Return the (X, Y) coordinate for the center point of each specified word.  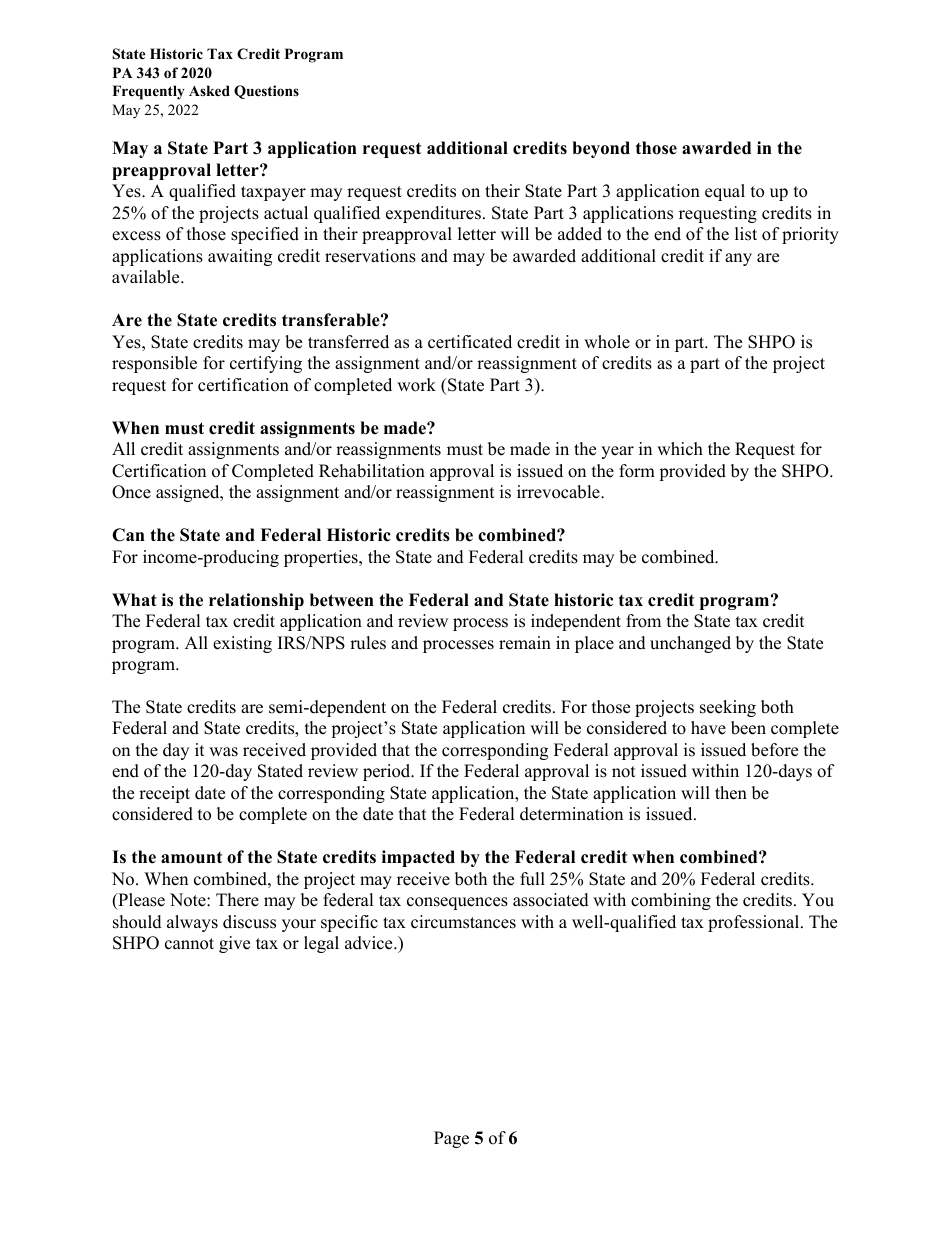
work (416, 385)
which (680, 449)
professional (755, 923)
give (234, 944)
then (731, 793)
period (388, 772)
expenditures (433, 214)
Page (451, 1139)
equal (725, 192)
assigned (189, 493)
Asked (209, 90)
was (223, 752)
